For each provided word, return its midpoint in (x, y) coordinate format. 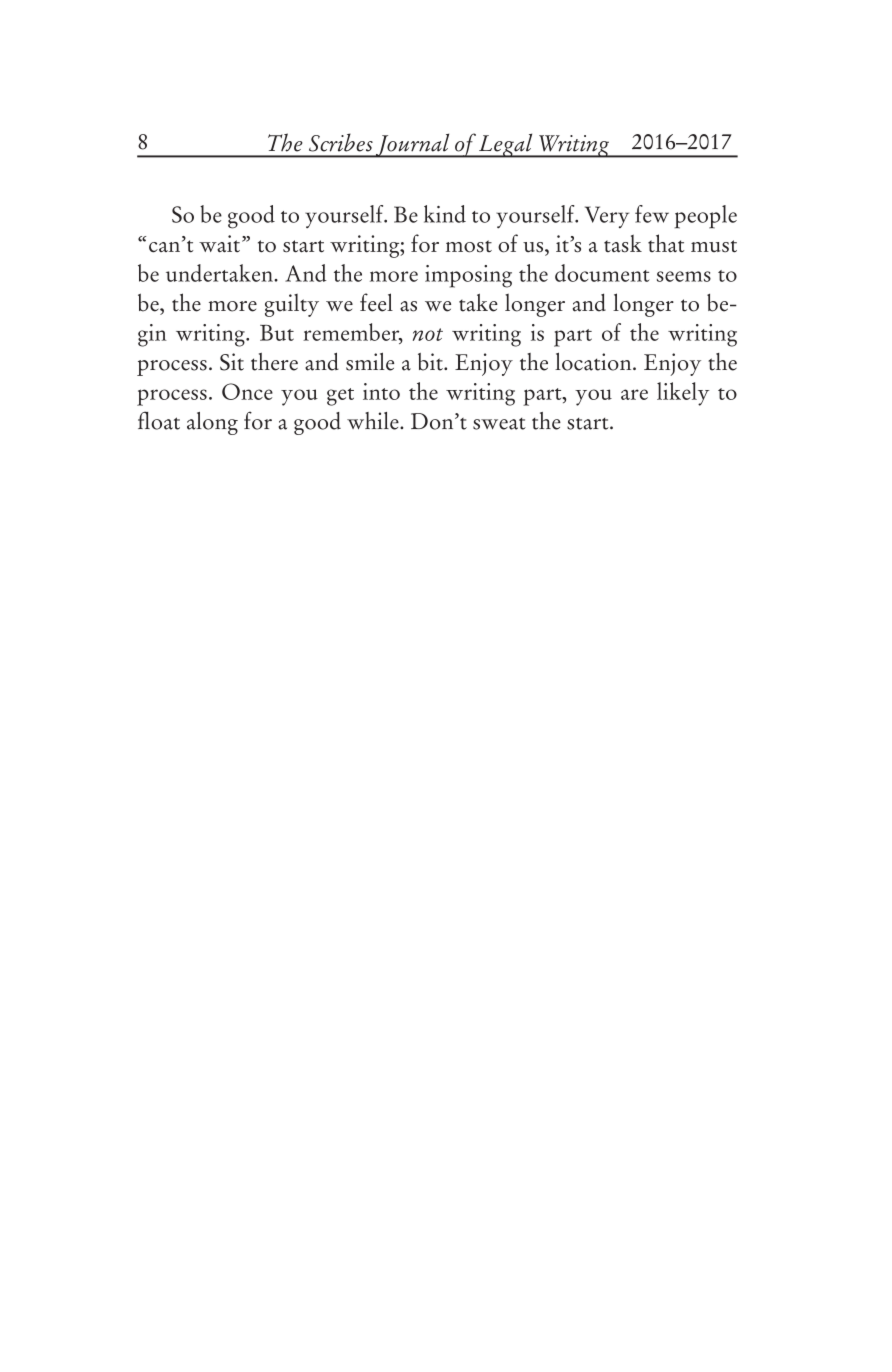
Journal (413, 145)
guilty (292, 305)
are (634, 394)
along (212, 423)
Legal (506, 145)
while (374, 421)
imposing (468, 276)
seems (684, 276)
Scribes (341, 142)
